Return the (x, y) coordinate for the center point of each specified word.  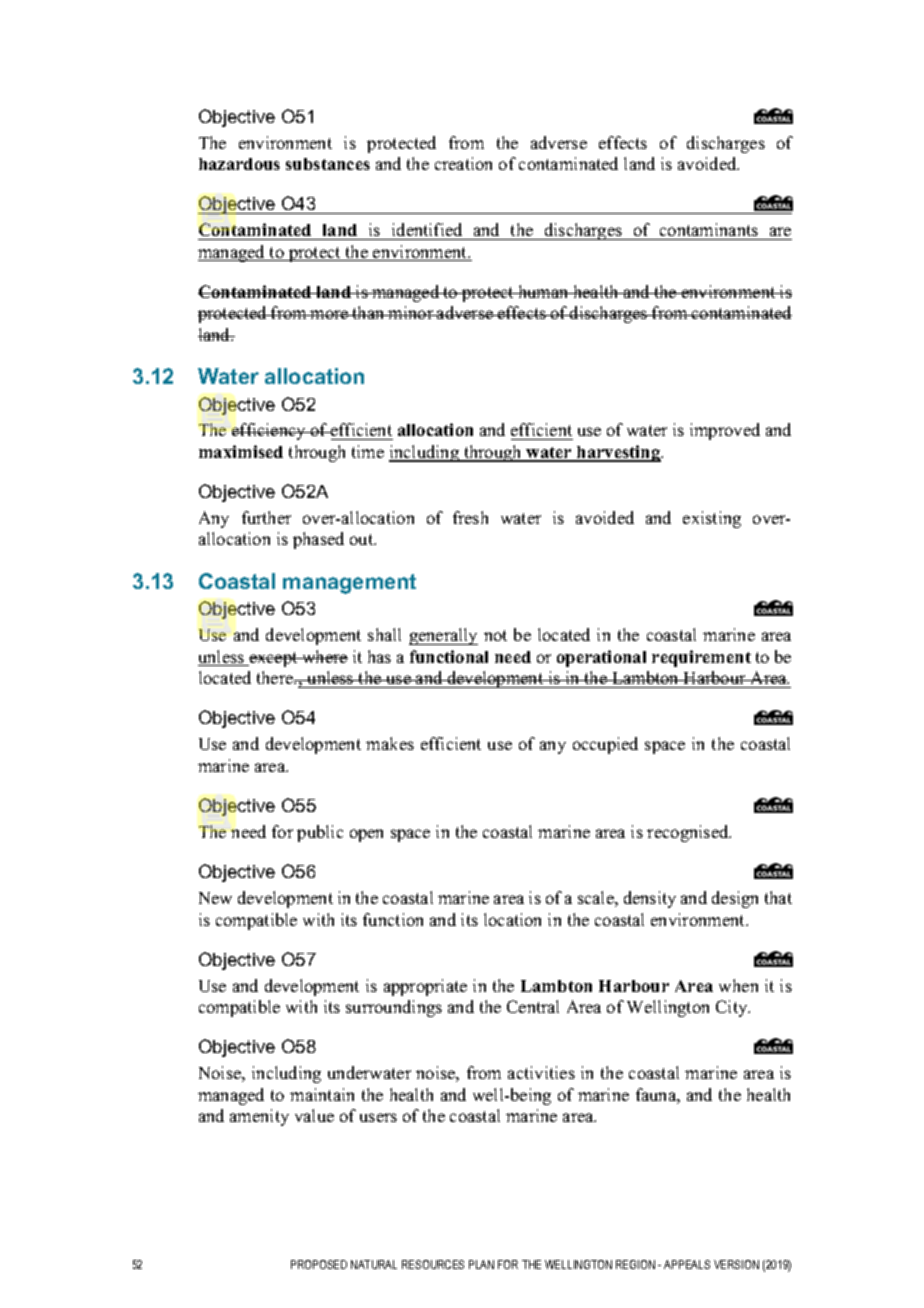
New (215, 898)
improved (725, 431)
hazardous (239, 164)
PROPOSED (319, 1264)
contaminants (709, 229)
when (738, 985)
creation (463, 163)
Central (533, 1006)
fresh (470, 517)
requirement (701, 658)
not (495, 635)
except (273, 659)
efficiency (270, 431)
